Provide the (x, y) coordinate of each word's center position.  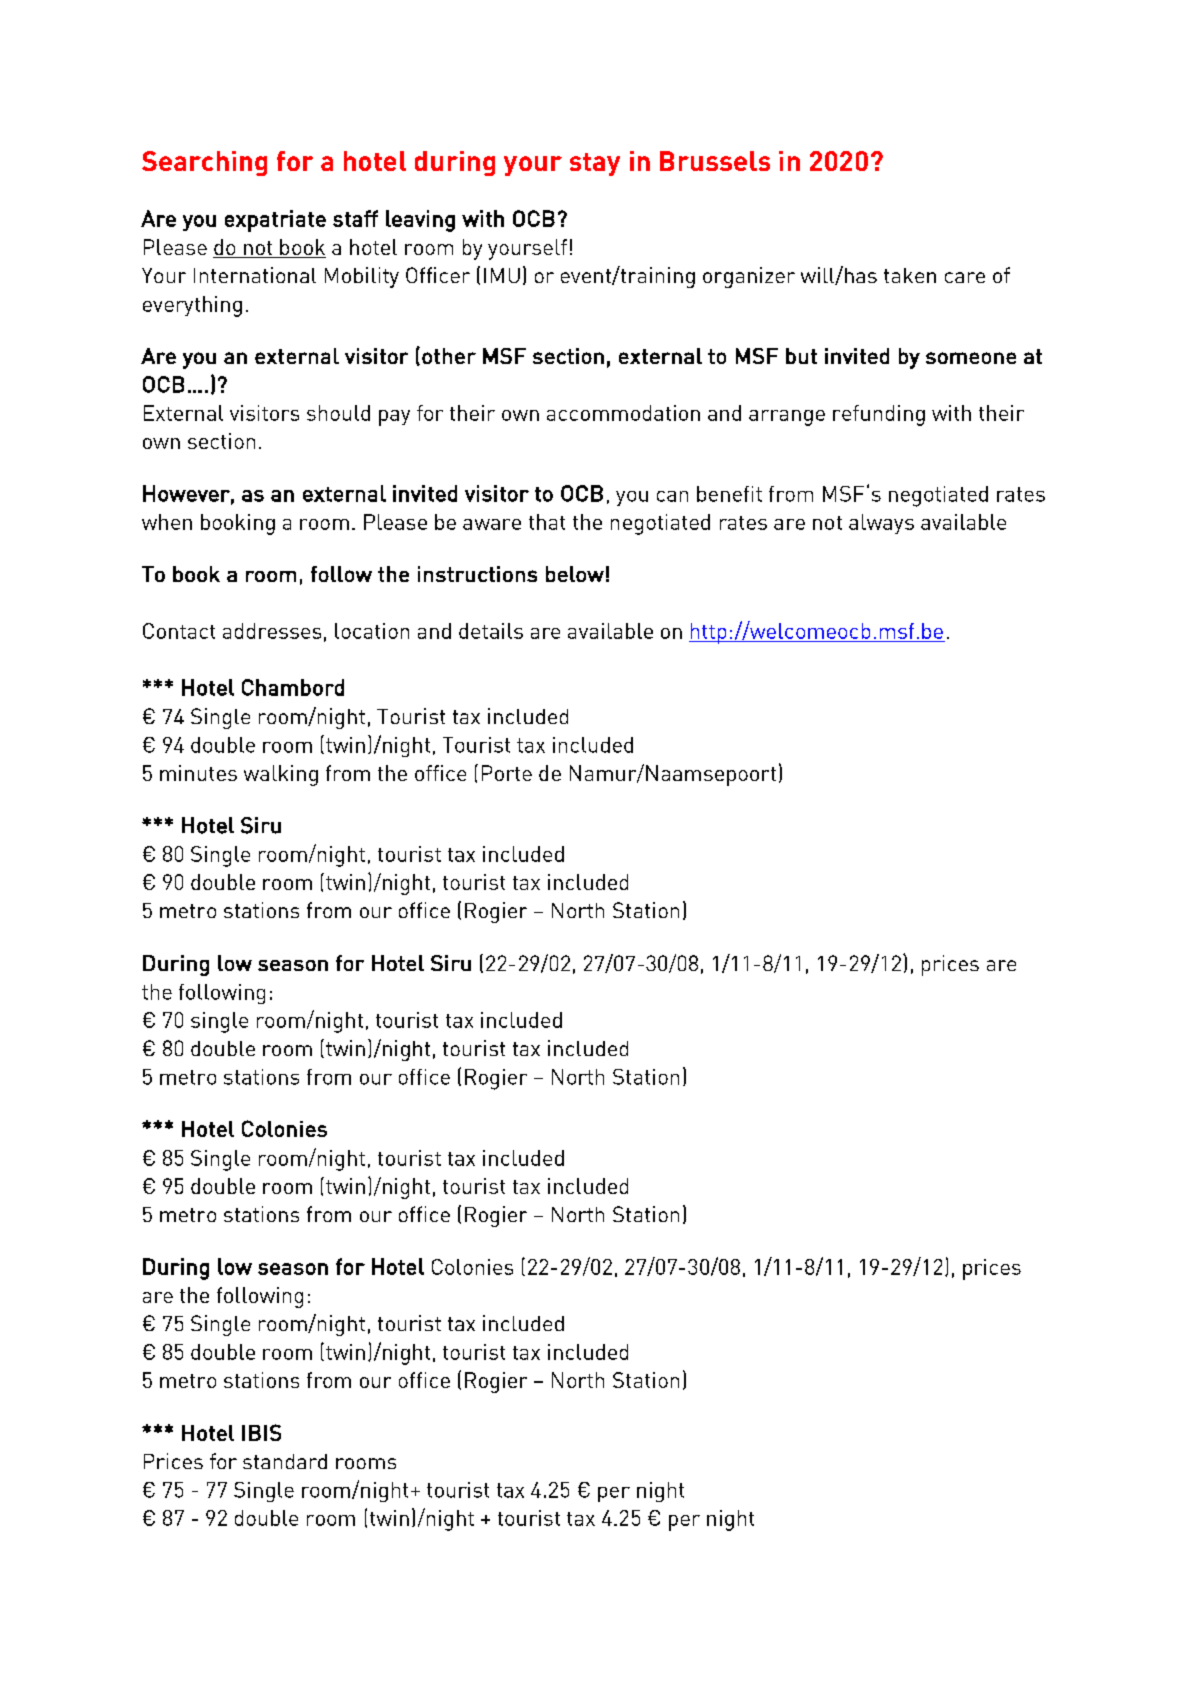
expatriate (275, 221)
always (881, 524)
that (547, 522)
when (167, 522)
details (491, 631)
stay (595, 164)
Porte (507, 773)
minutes (198, 773)
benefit (729, 494)
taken (910, 275)
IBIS (261, 1432)
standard (285, 1461)
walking (281, 775)
